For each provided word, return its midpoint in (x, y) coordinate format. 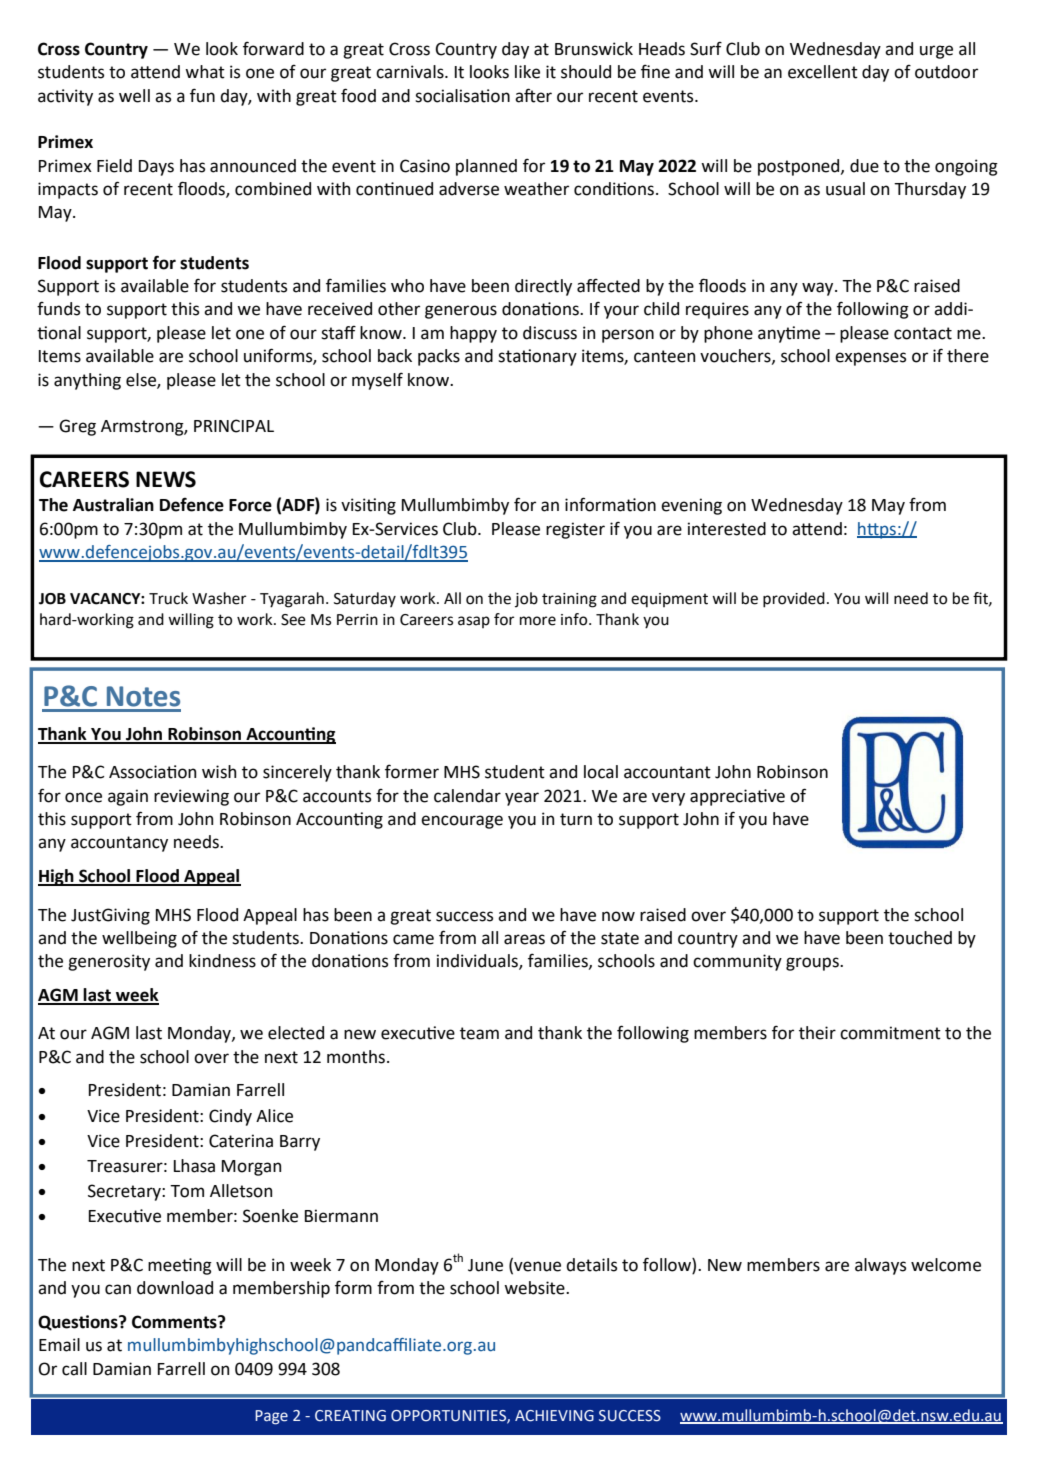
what (205, 72)
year (522, 799)
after (533, 95)
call (74, 1369)
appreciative (737, 797)
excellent (823, 72)
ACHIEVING (554, 1416)
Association (153, 772)
